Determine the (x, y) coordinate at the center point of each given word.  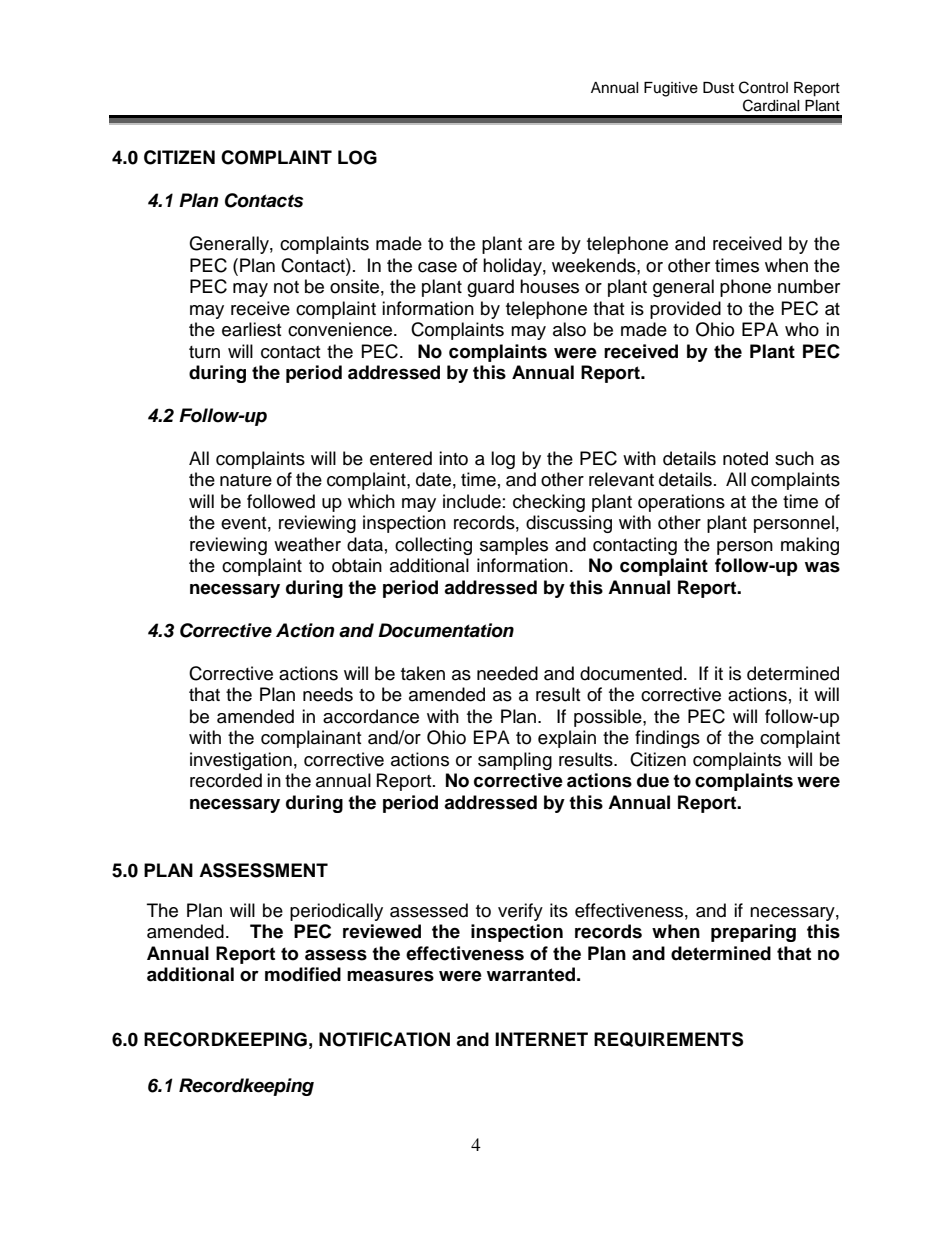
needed (507, 673)
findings (667, 739)
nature (246, 480)
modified (303, 974)
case (437, 267)
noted (745, 458)
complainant (311, 739)
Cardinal (771, 105)
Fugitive (671, 89)
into (453, 458)
